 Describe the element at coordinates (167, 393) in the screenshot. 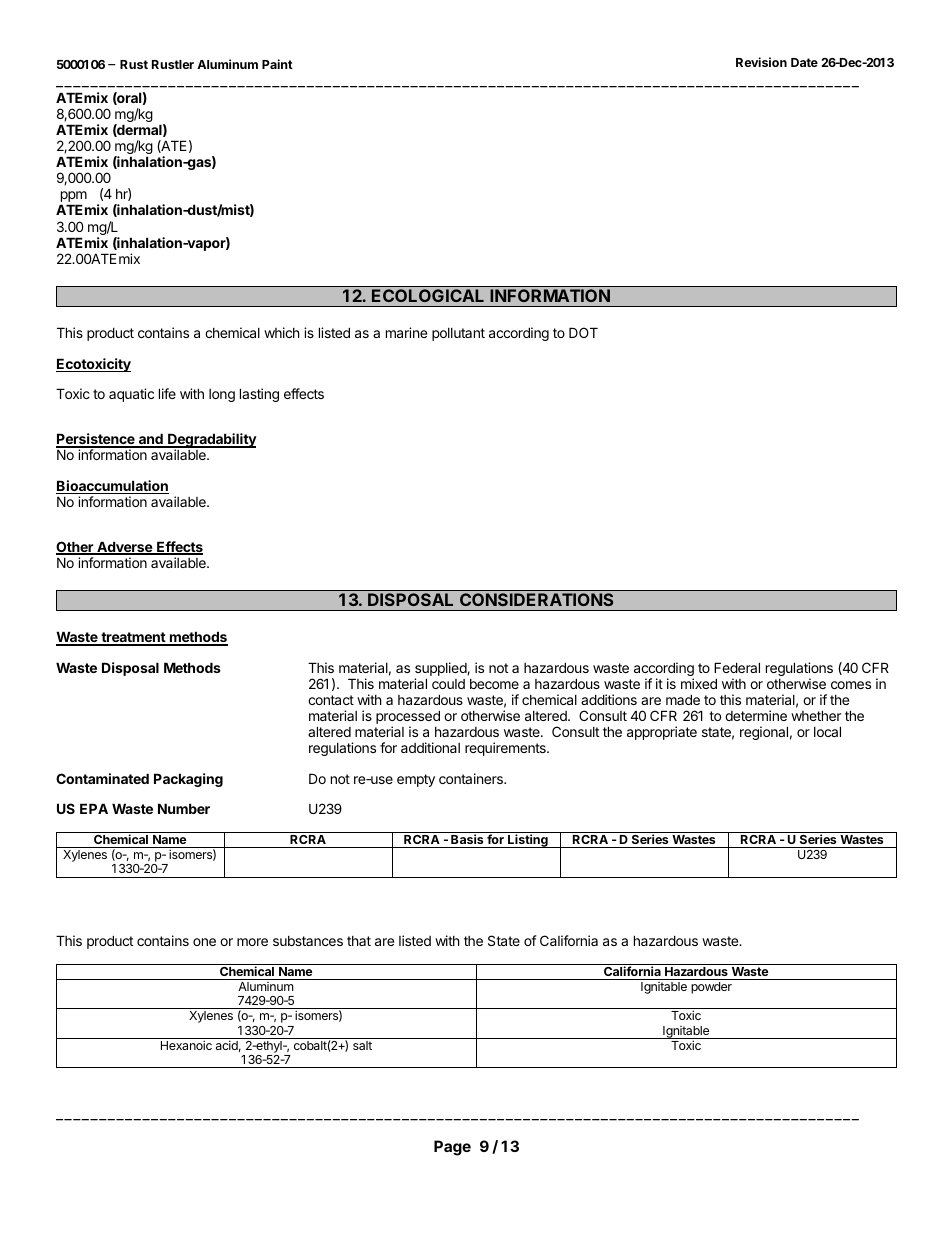

I see `life` at that location.
